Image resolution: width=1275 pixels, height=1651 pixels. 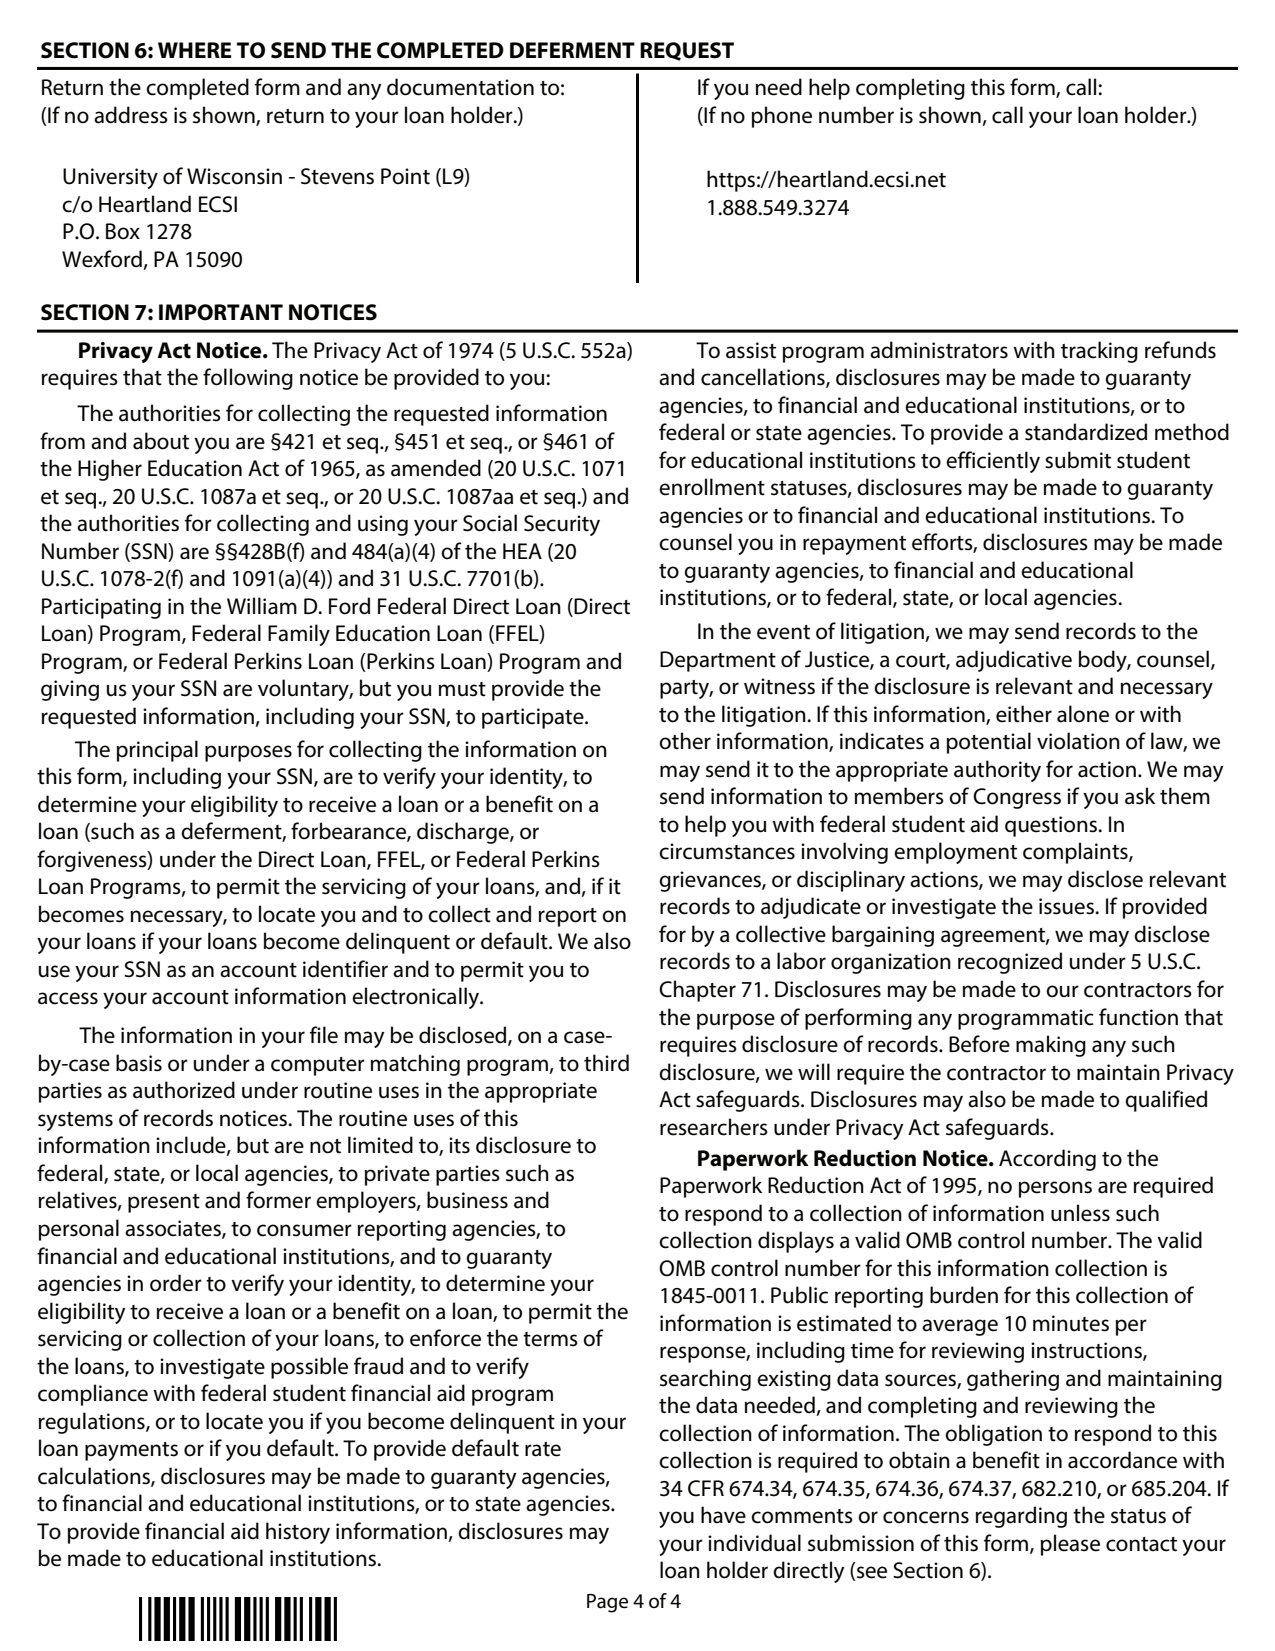 I want to click on tracking, so click(x=1099, y=352).
